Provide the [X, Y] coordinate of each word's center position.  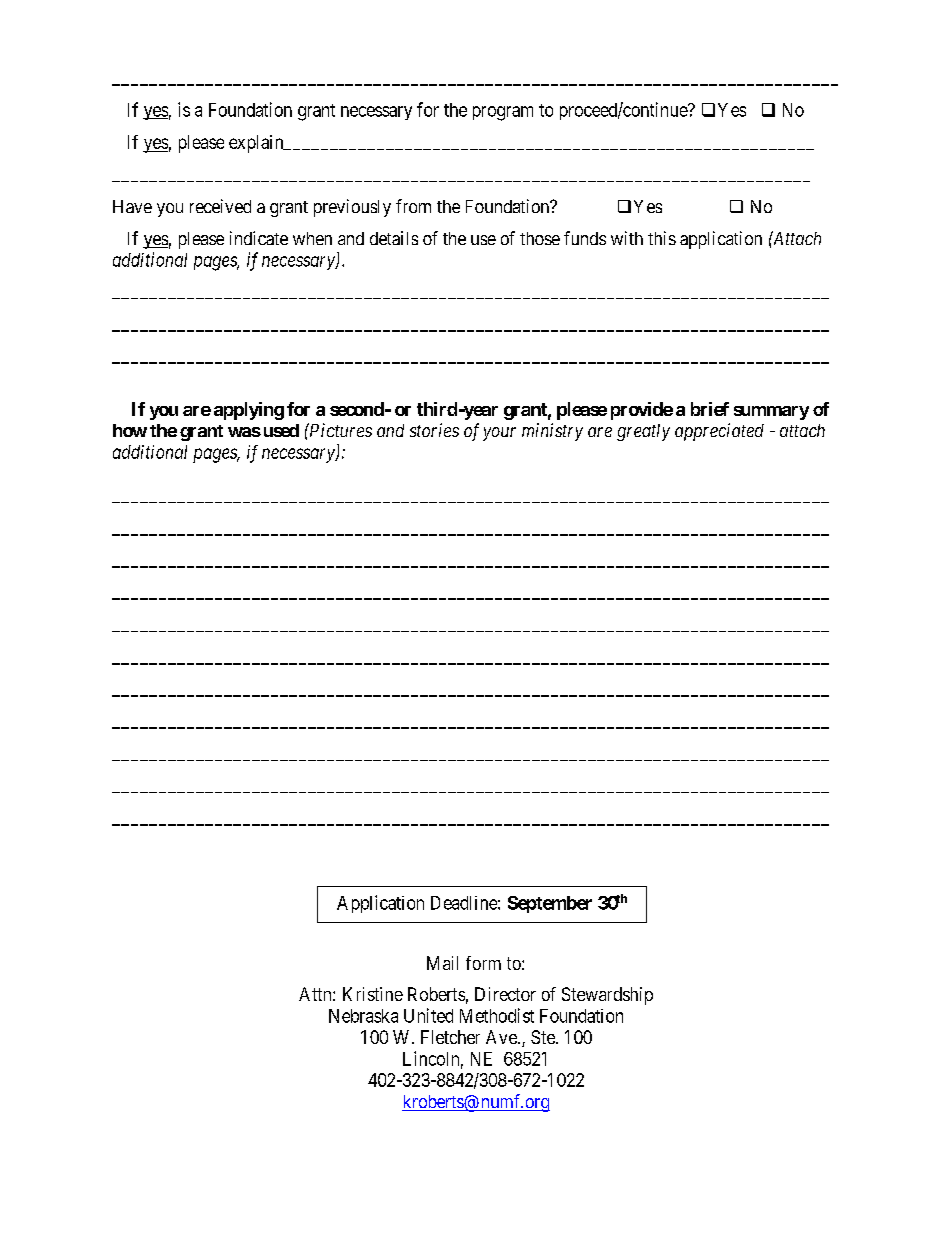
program [503, 113]
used [279, 430]
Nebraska [363, 1016]
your [499, 434]
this [662, 238]
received [220, 206]
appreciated [719, 432]
